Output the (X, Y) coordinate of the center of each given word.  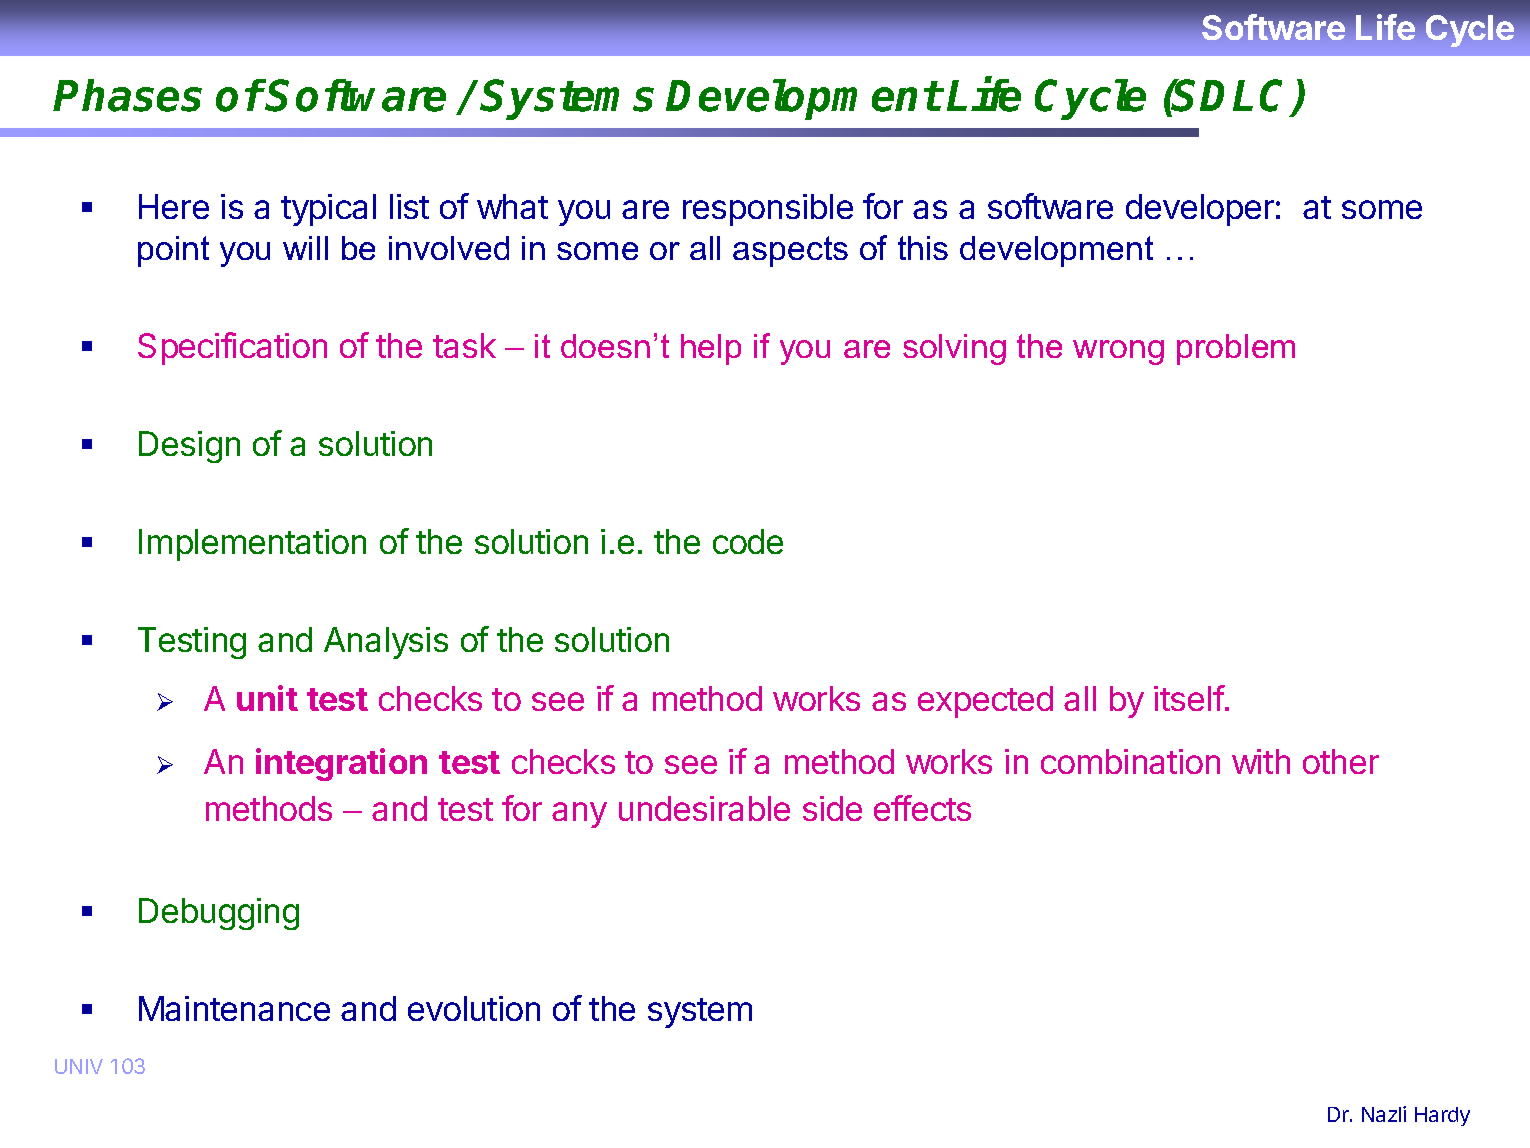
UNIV (79, 1066)
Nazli (1384, 1114)
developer (1200, 210)
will (305, 248)
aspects (790, 251)
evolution (474, 1008)
